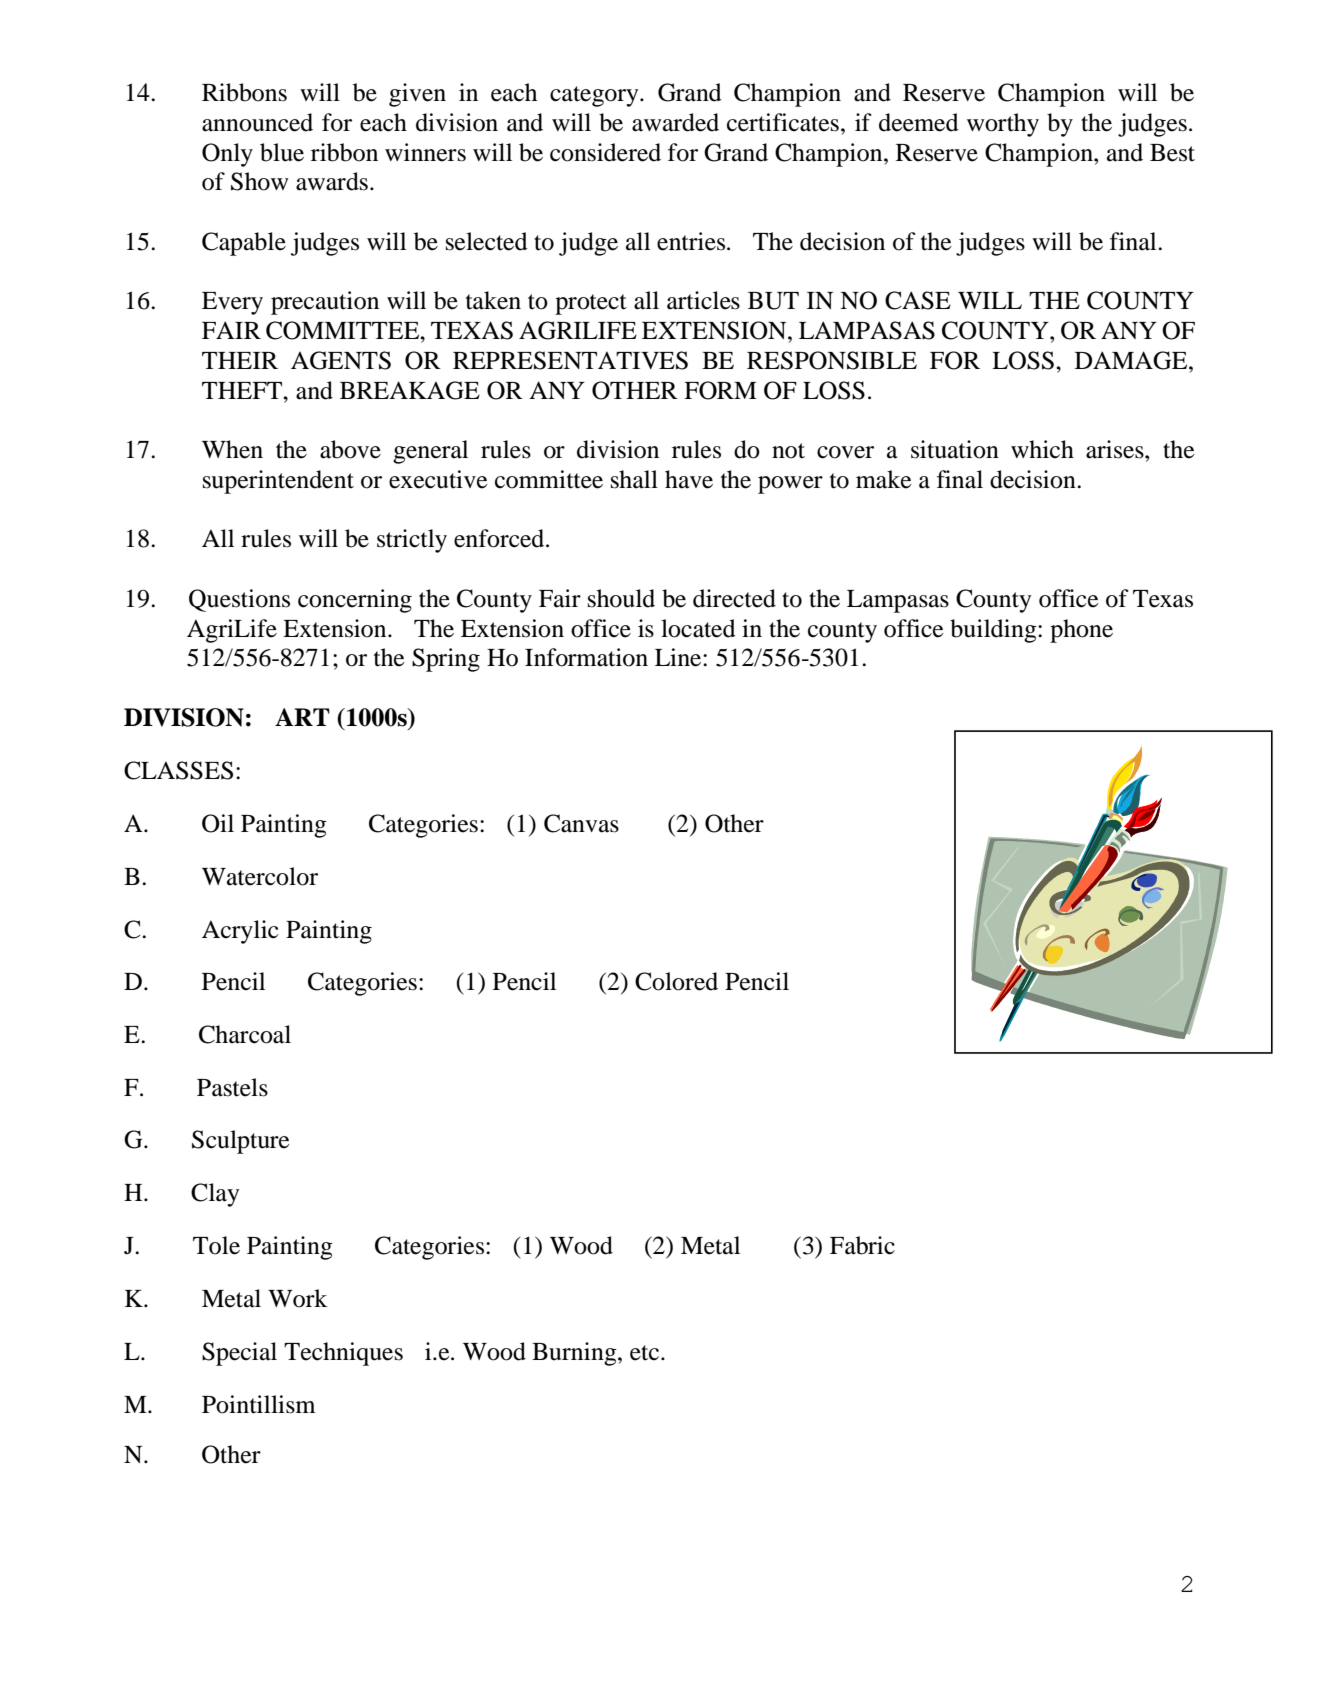  I want to click on Fabric, so click(862, 1245).
